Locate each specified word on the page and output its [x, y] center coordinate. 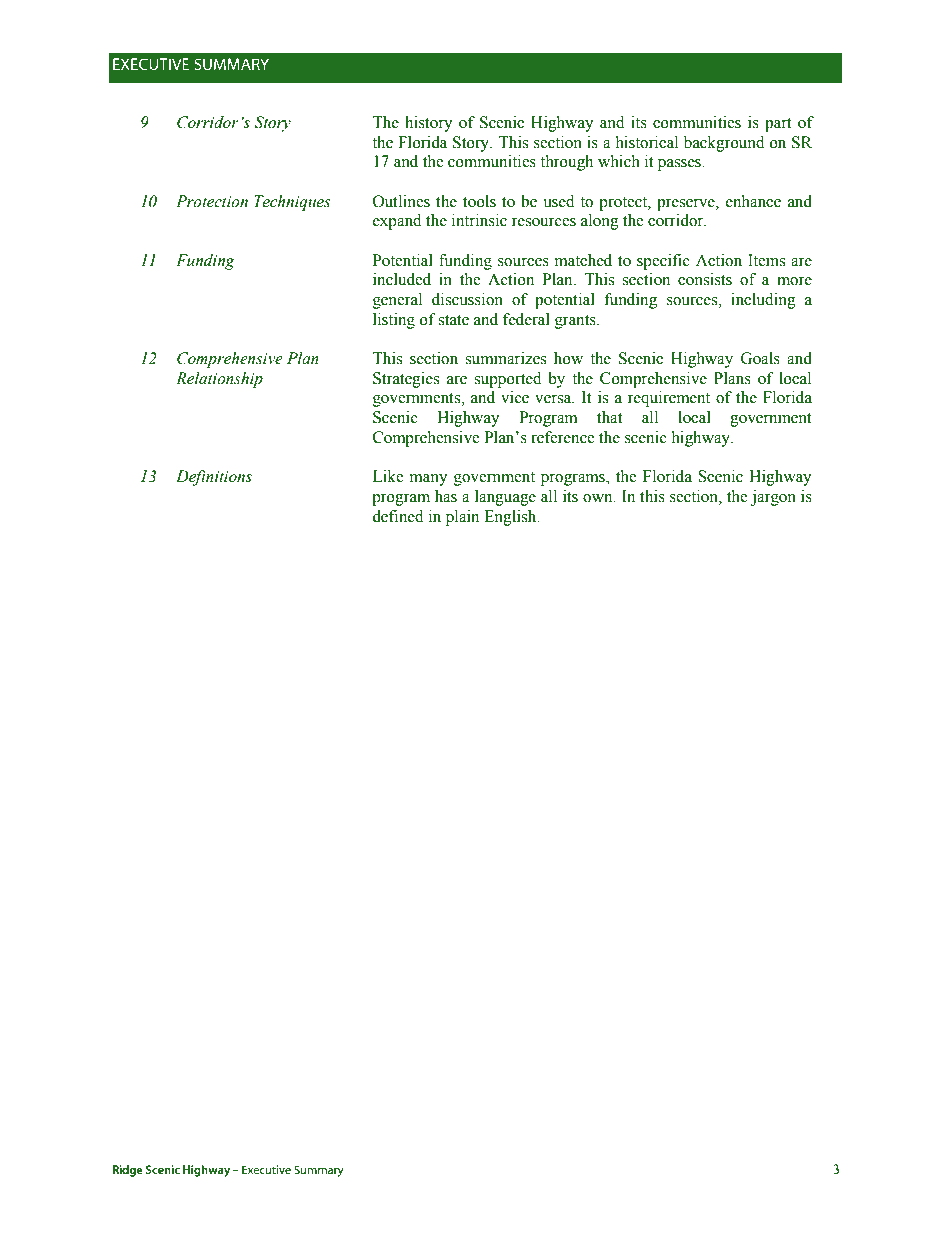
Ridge [127, 1171]
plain [462, 518]
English [511, 518]
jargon [773, 498]
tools [479, 201]
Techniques [292, 203]
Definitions [214, 478]
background [724, 144]
